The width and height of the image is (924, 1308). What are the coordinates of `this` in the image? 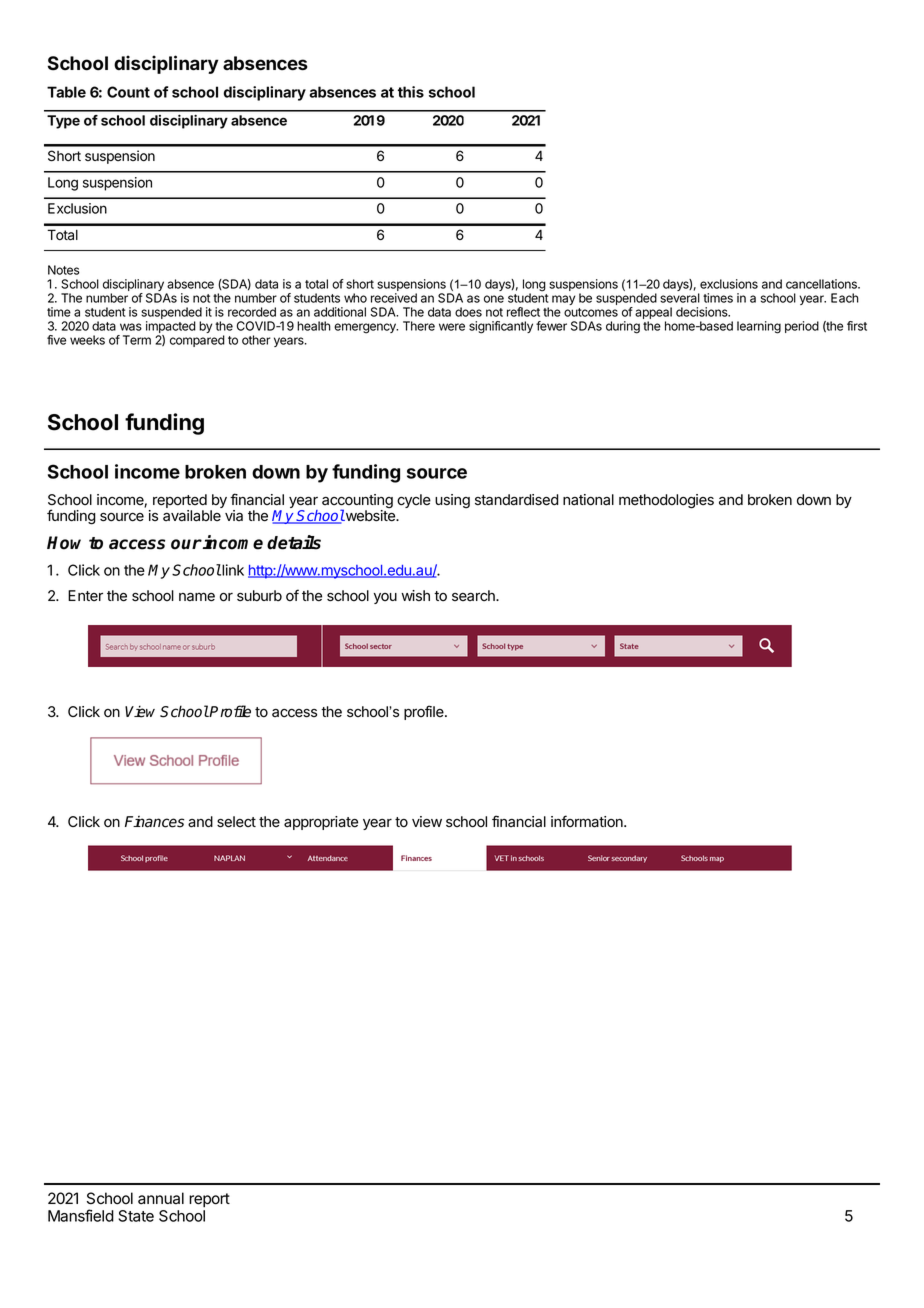 It's located at (411, 92).
